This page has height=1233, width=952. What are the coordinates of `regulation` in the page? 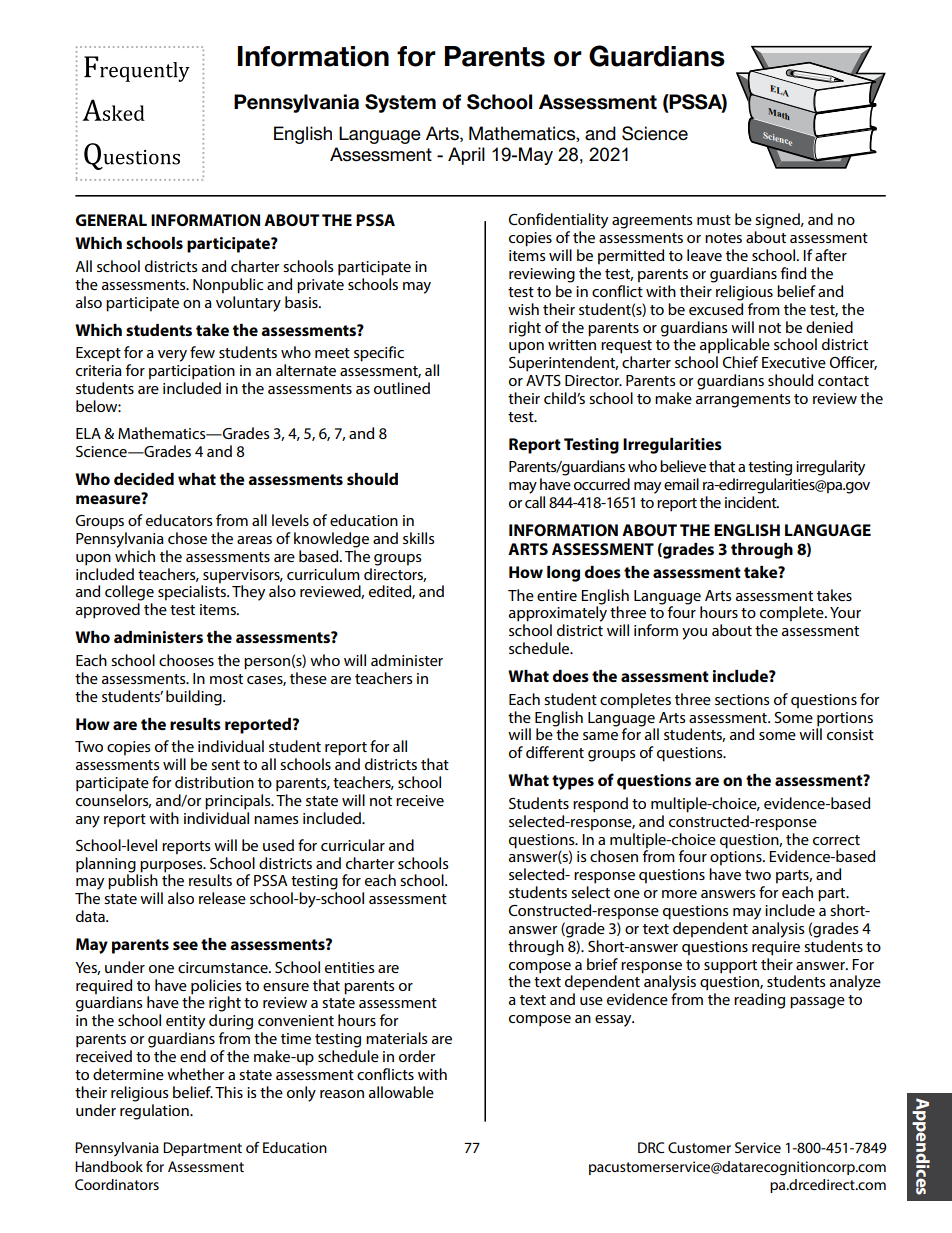 It's located at (155, 1112).
